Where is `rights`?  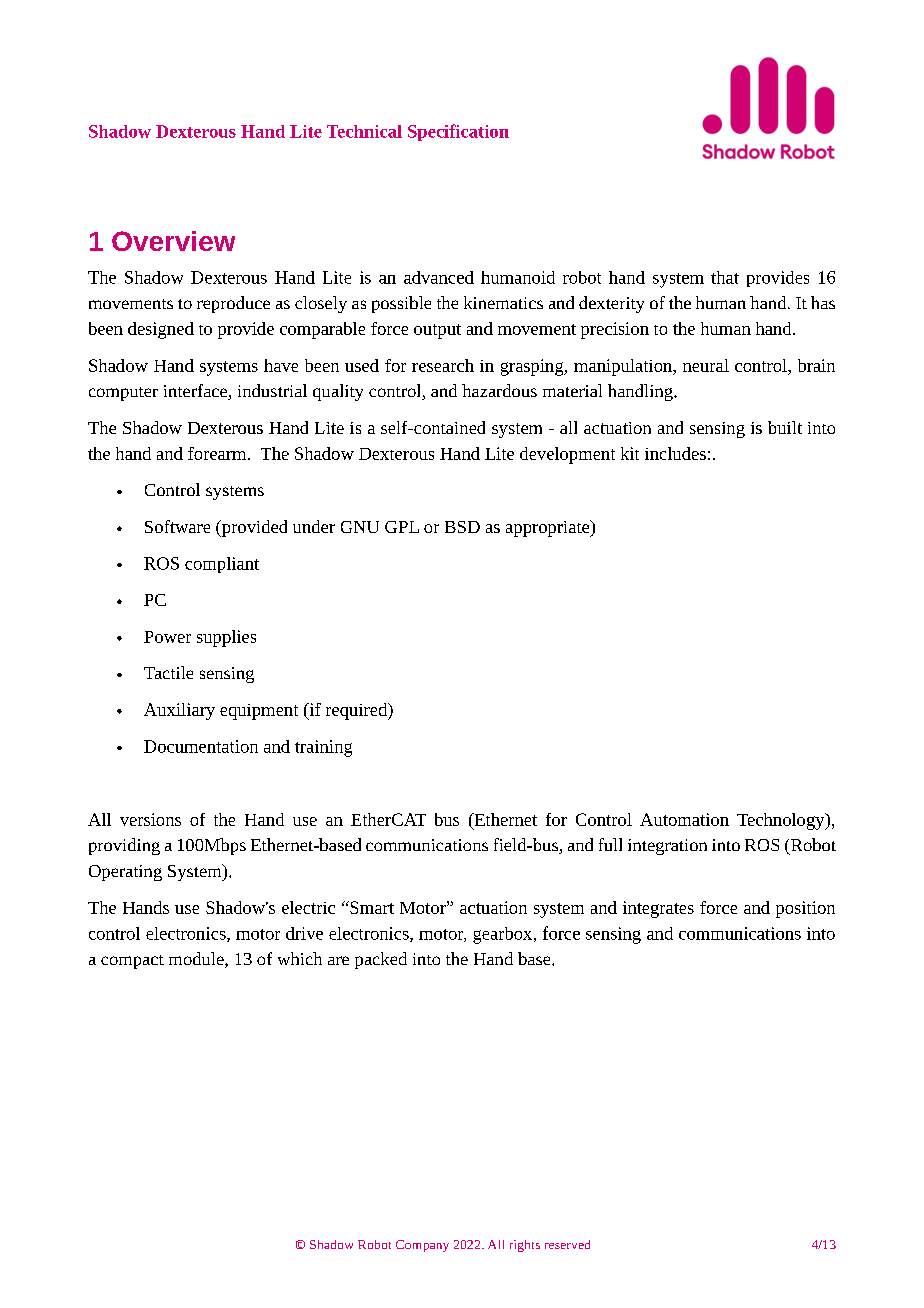 rights is located at coordinates (525, 1246).
